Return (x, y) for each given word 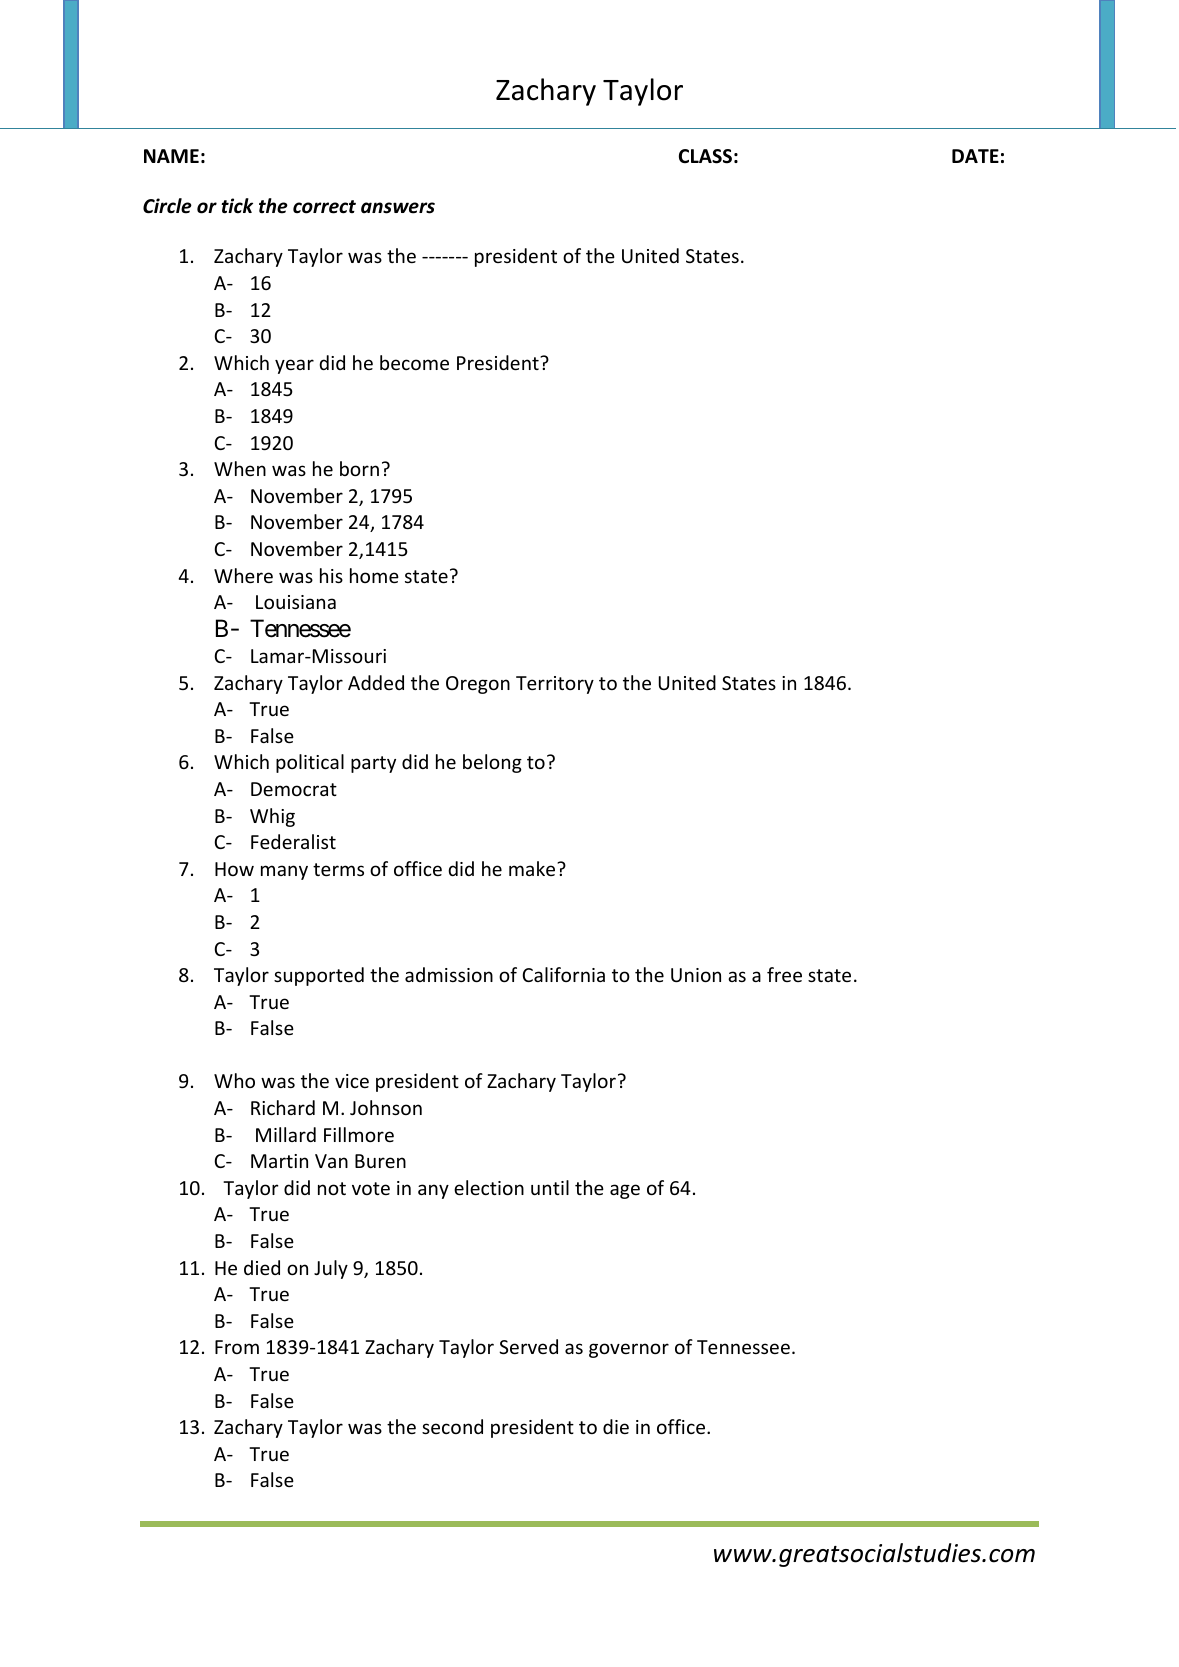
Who (234, 1080)
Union (696, 975)
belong (492, 763)
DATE (975, 156)
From (237, 1347)
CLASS (705, 156)
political (310, 763)
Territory (555, 685)
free (784, 974)
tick (237, 206)
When (240, 468)
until (550, 1187)
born (359, 468)
